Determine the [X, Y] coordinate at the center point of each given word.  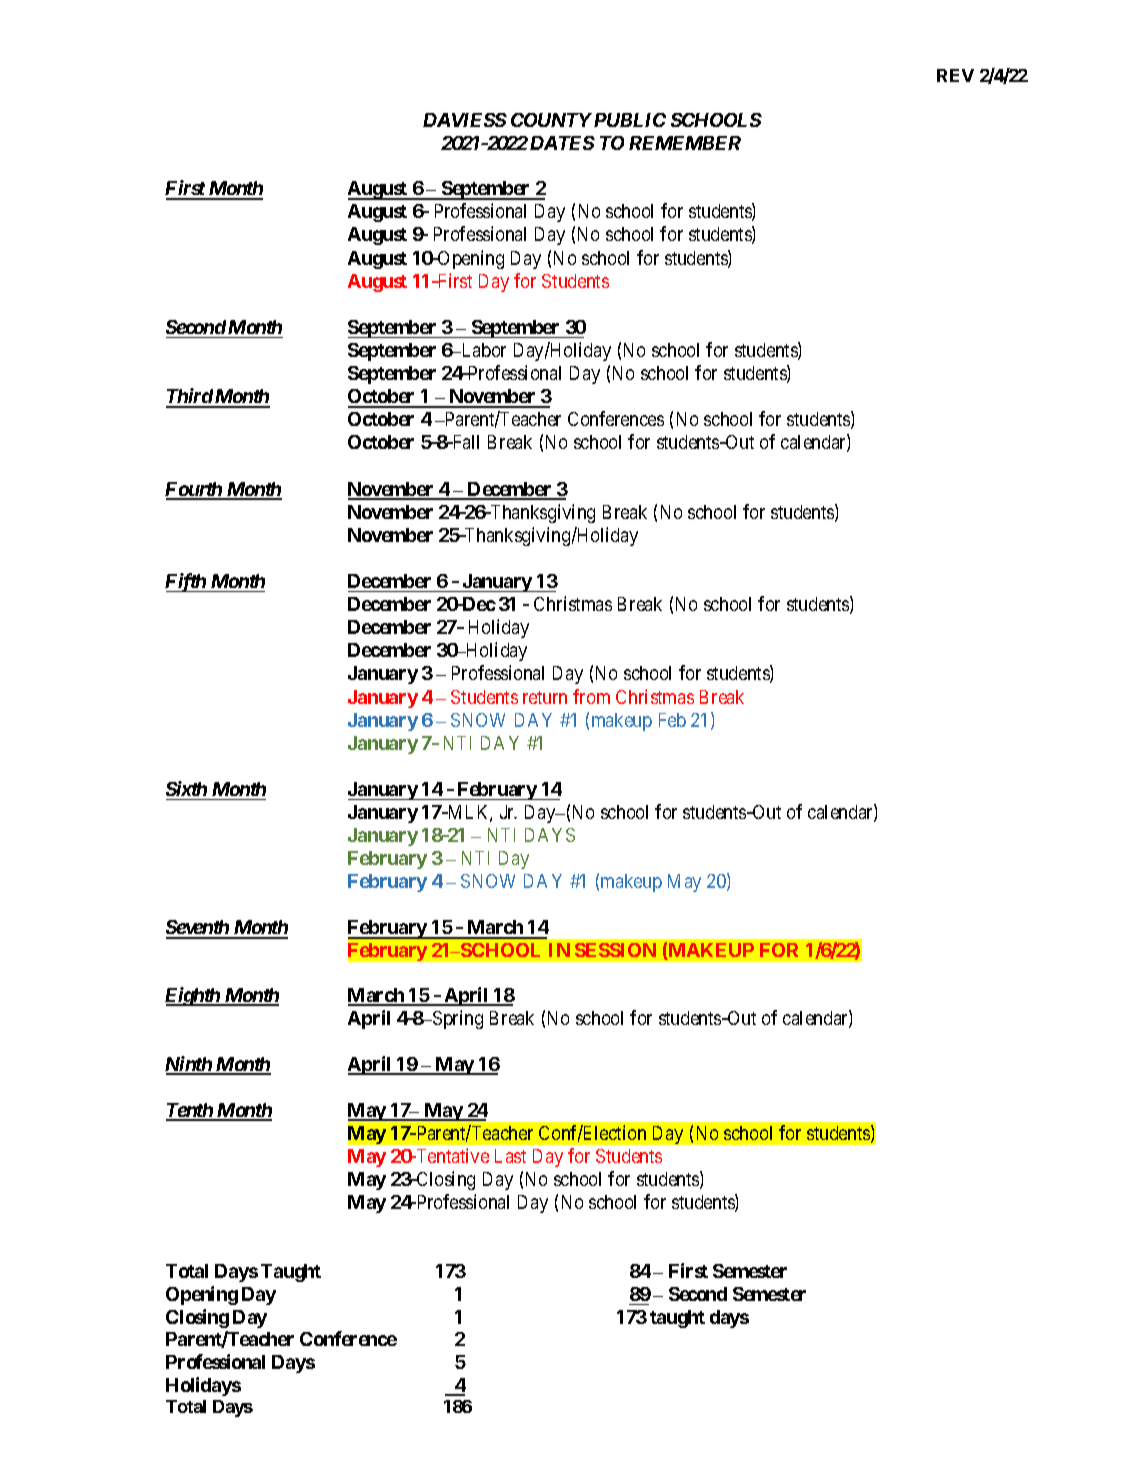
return [545, 697]
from [591, 696]
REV [955, 75]
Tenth [190, 1111]
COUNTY [551, 120]
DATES [562, 143]
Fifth [186, 582]
